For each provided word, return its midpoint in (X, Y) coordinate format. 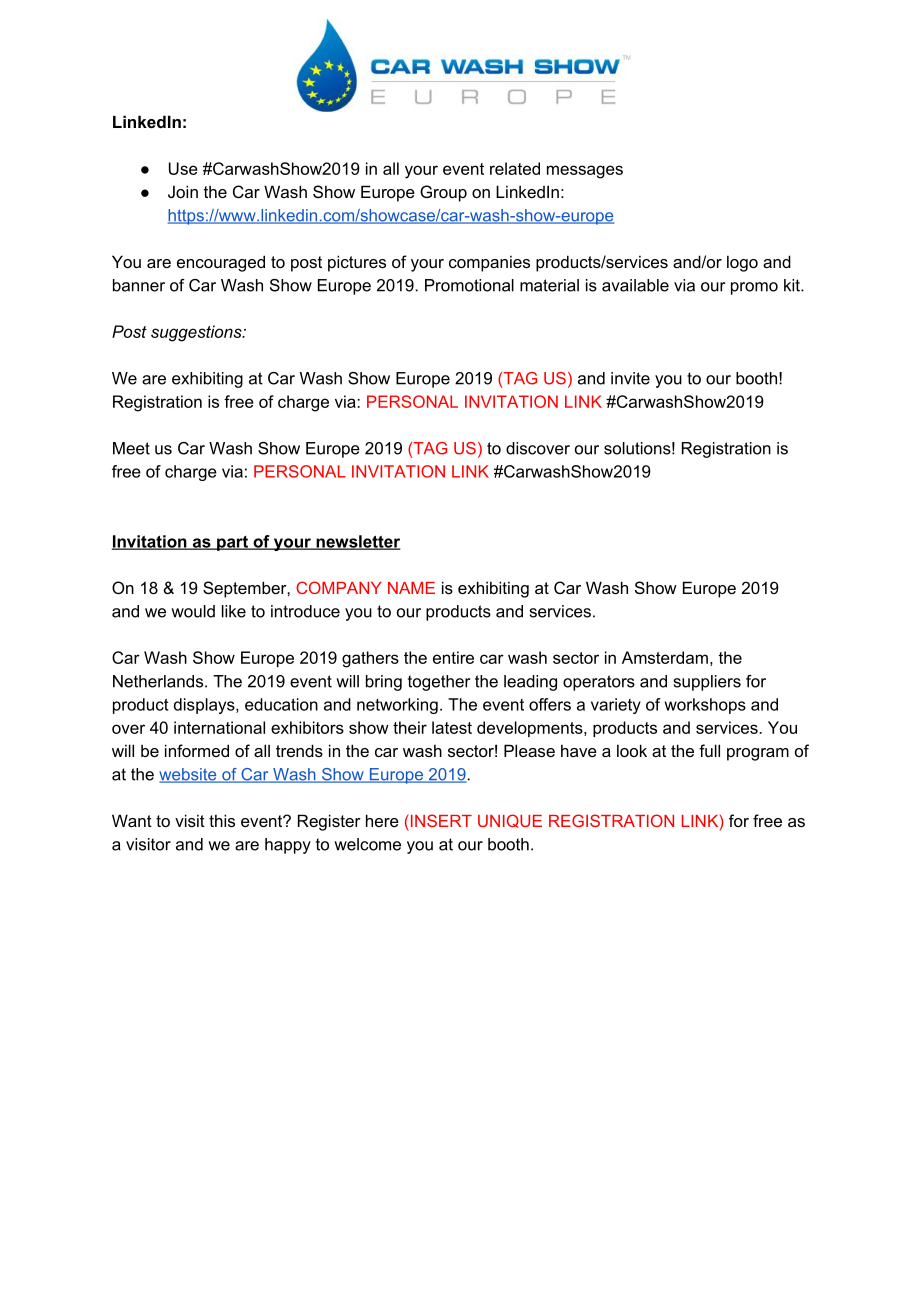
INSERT (440, 820)
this (222, 820)
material (549, 285)
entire (453, 657)
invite (630, 378)
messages (585, 172)
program (758, 754)
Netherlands (158, 681)
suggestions (197, 333)
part (232, 543)
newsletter (357, 542)
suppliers (707, 683)
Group (443, 193)
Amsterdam (665, 657)
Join (183, 191)
